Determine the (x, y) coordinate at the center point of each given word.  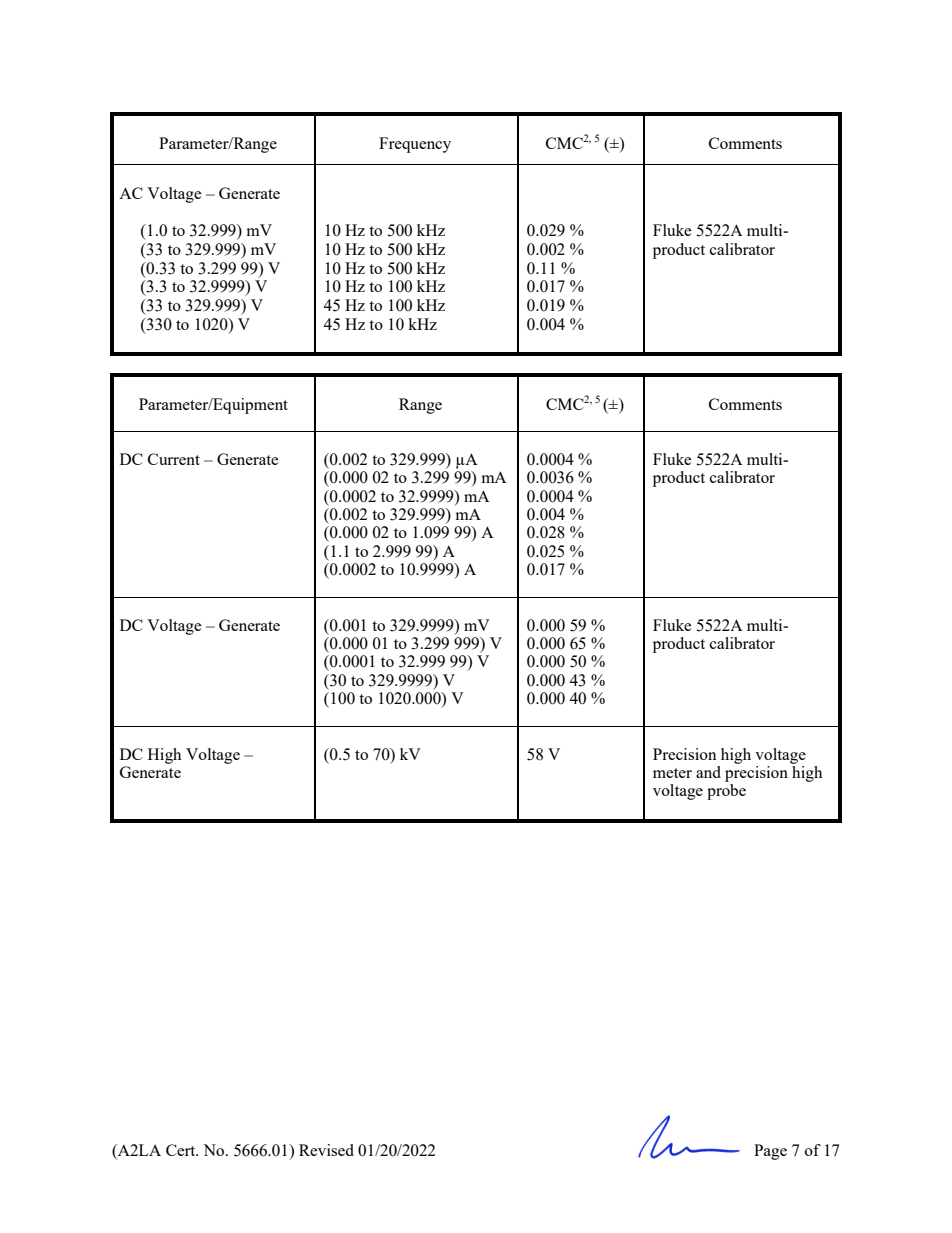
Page (770, 1152)
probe (726, 792)
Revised (326, 1150)
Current (174, 459)
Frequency (415, 145)
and (708, 772)
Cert (182, 1150)
